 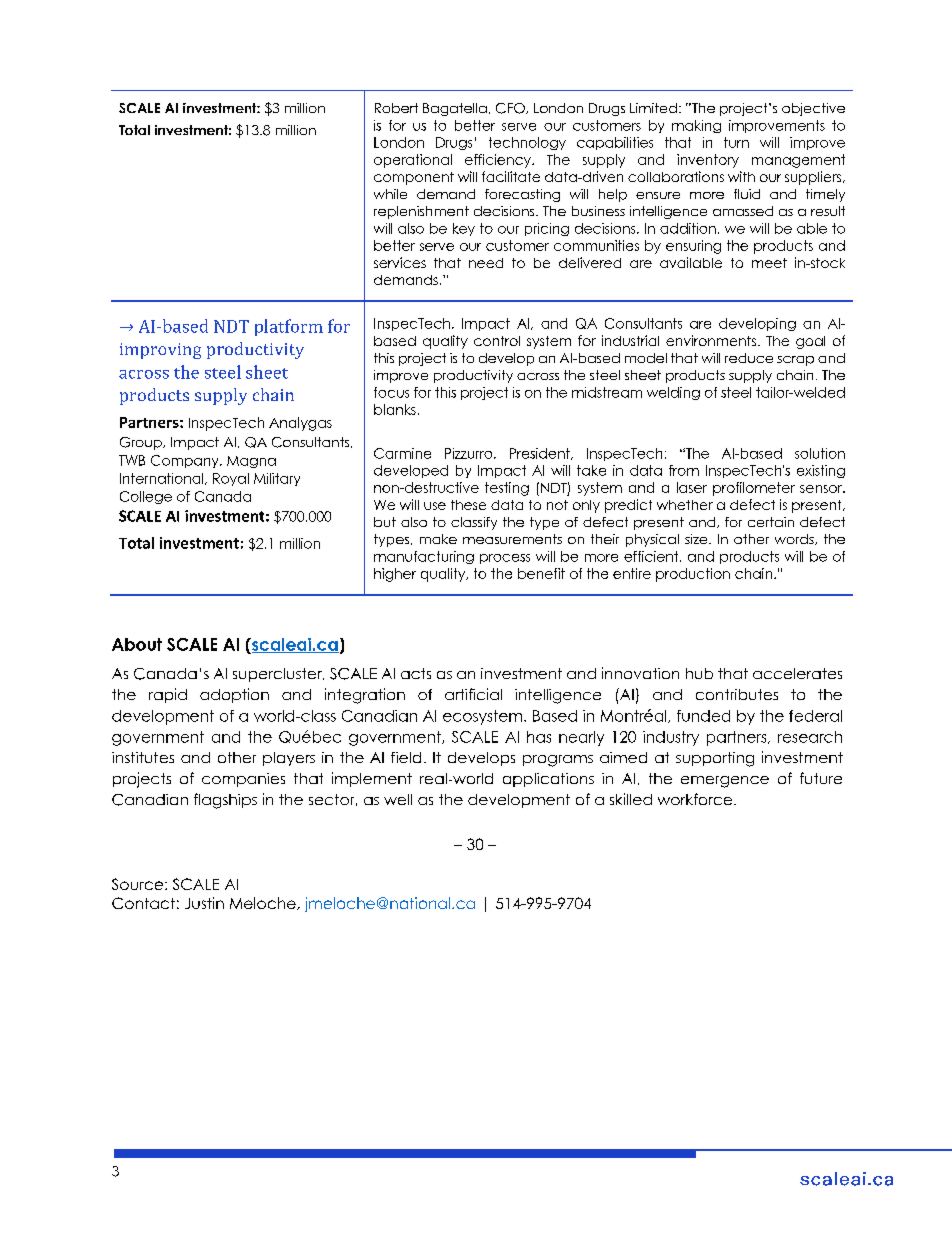 I want to click on solution, so click(x=820, y=453).
